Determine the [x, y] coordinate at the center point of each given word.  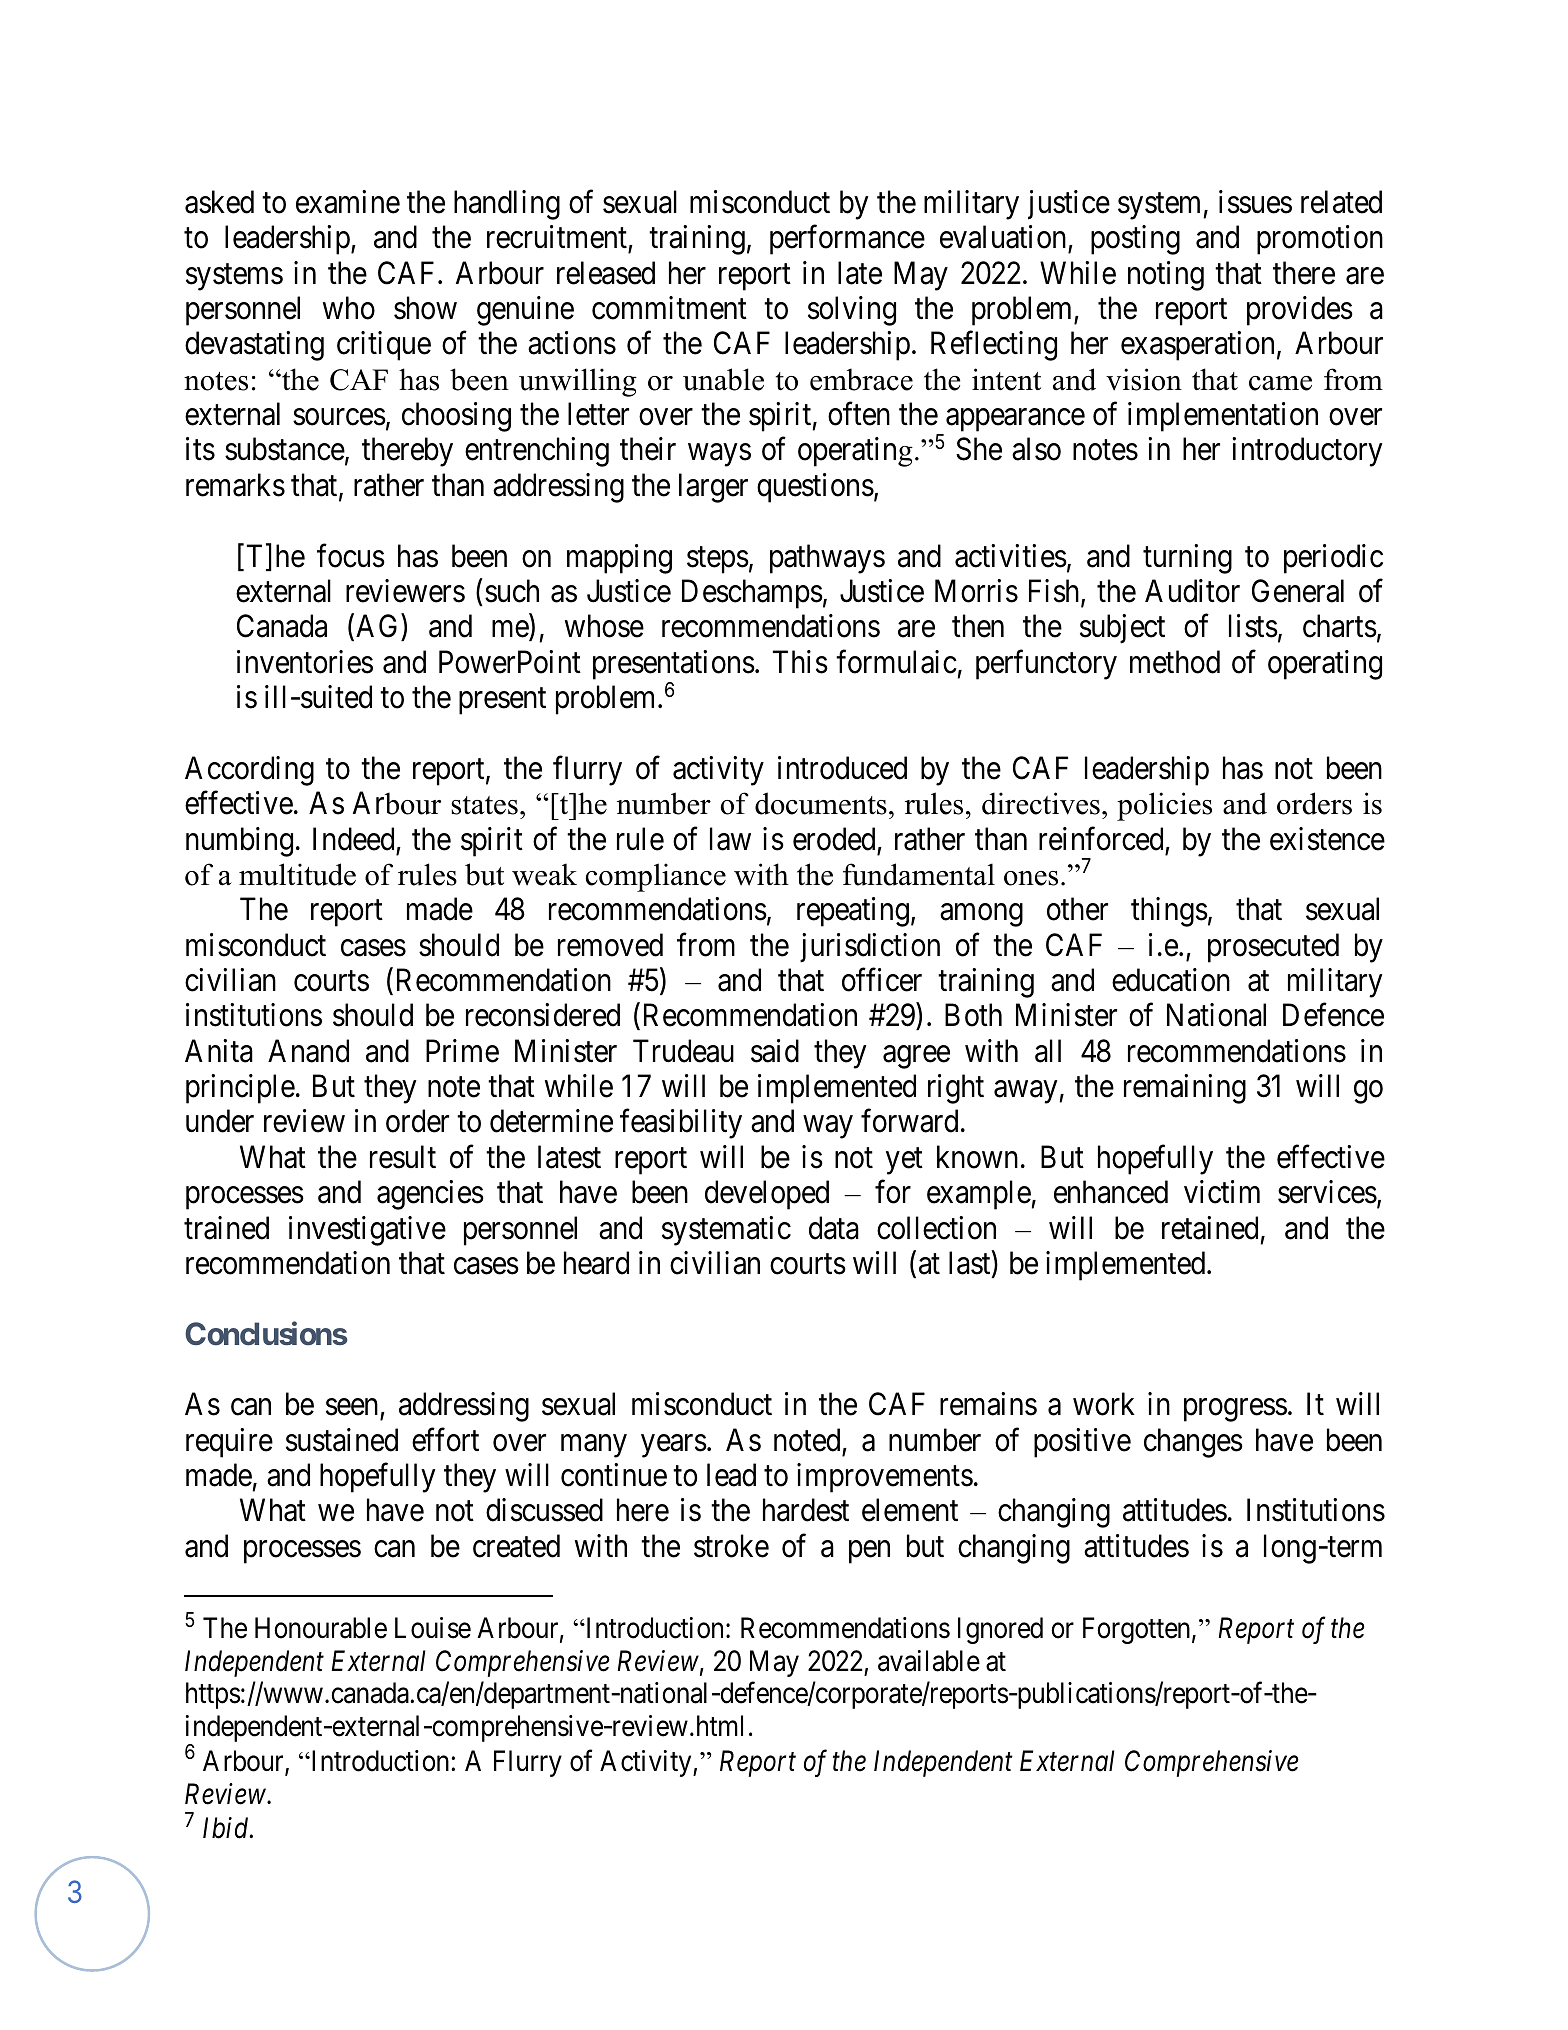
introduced [842, 768]
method [1175, 662]
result [403, 1157]
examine [348, 202]
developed [767, 1195]
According [249, 771]
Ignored [1000, 1630]
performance [847, 240]
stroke [731, 1546]
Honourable [321, 1628]
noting [1166, 276]
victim [1222, 1192]
